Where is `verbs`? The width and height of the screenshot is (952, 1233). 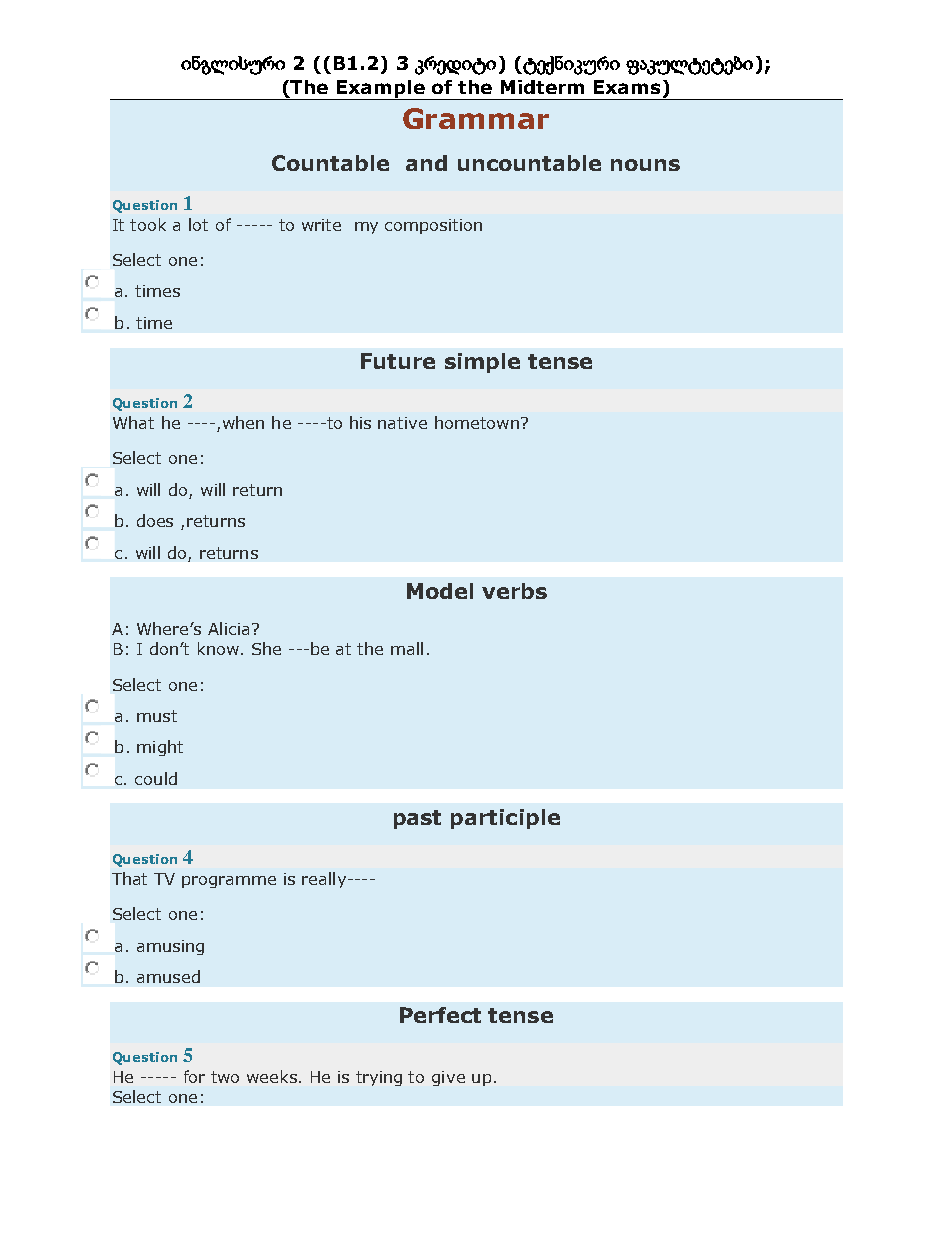 verbs is located at coordinates (514, 591).
